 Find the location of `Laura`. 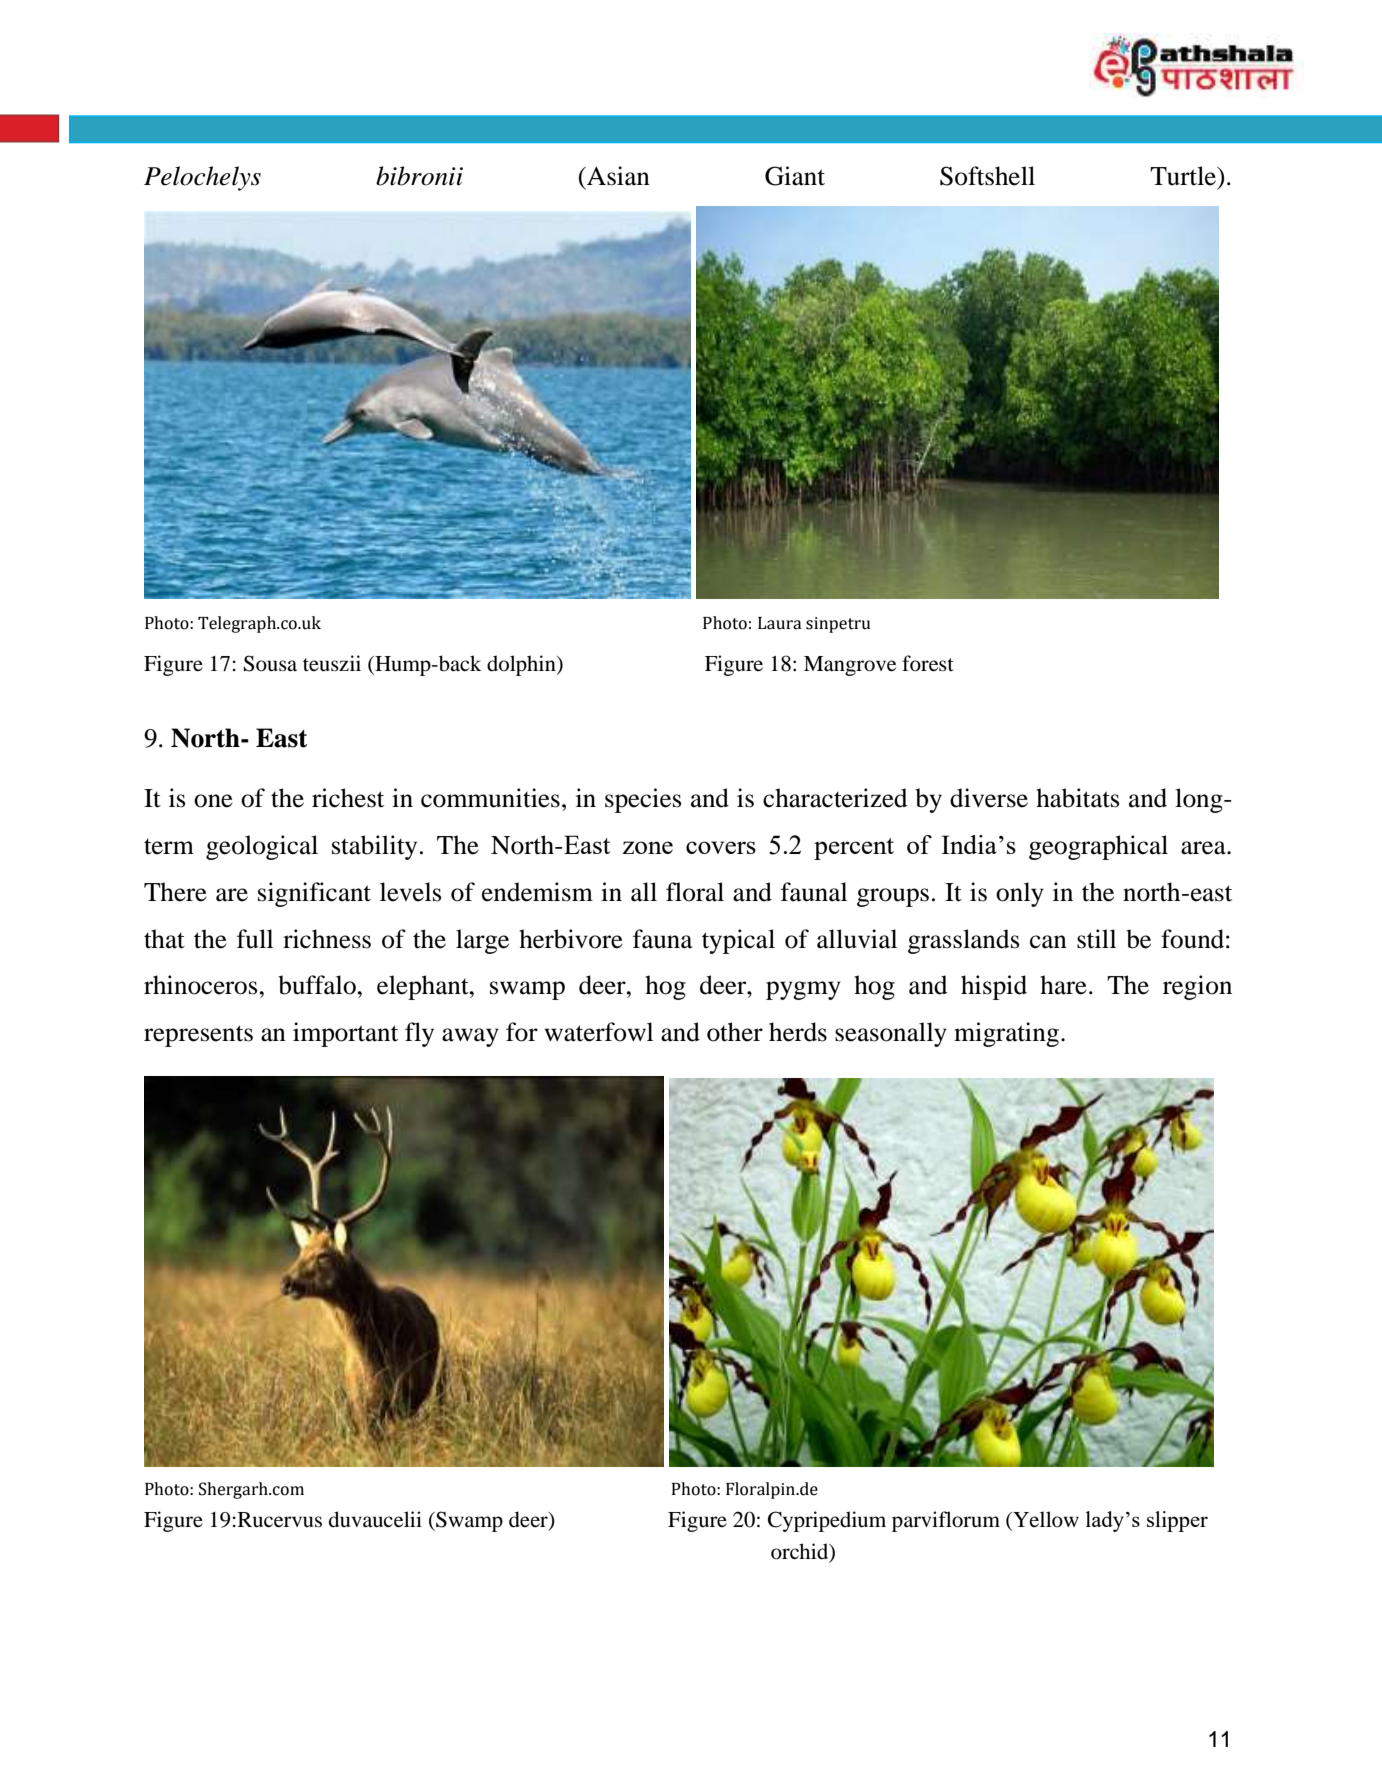

Laura is located at coordinates (780, 623).
